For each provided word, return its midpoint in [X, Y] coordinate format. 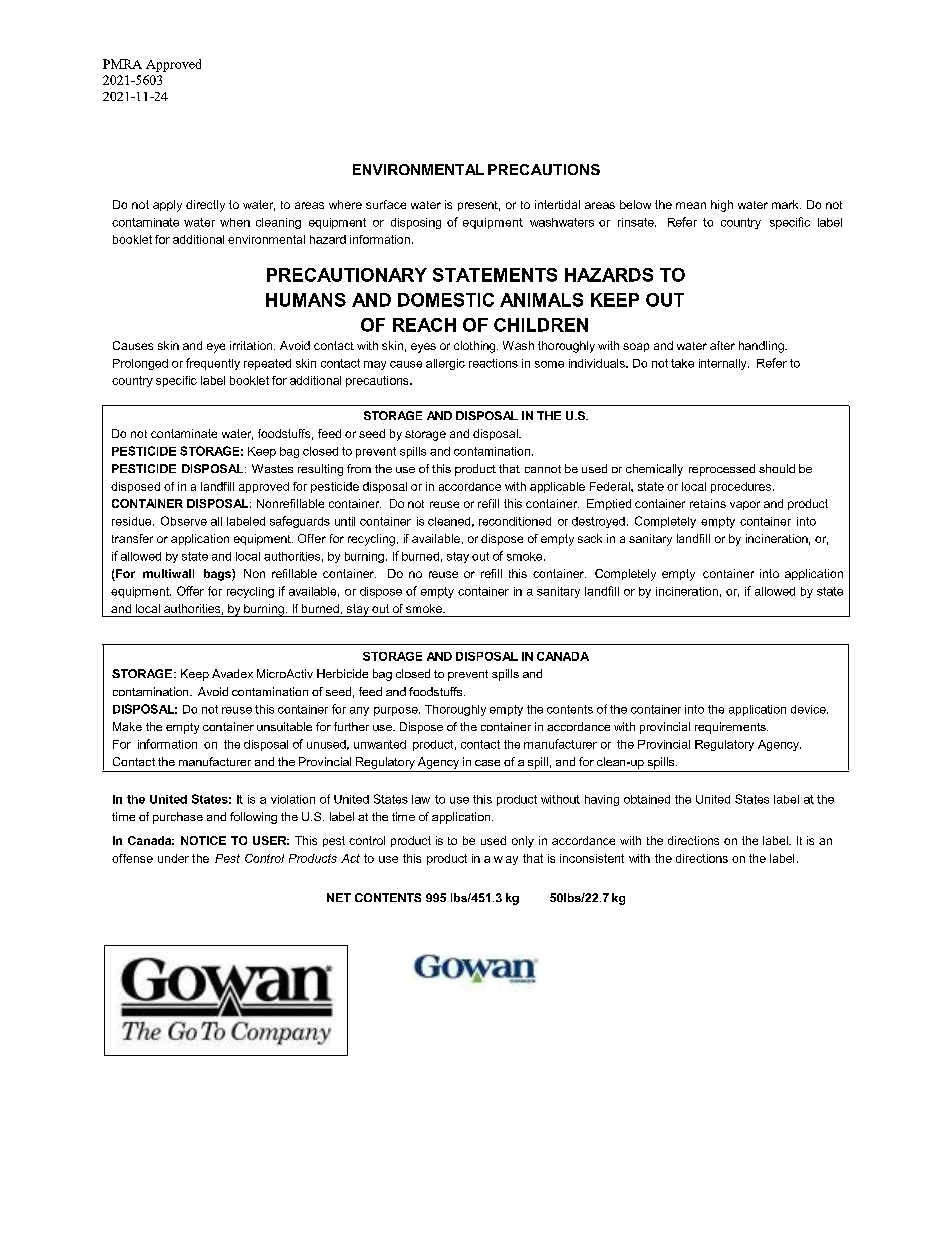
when [235, 222]
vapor [745, 505]
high [722, 206]
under [173, 858]
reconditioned [515, 521]
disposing [416, 223]
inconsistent [592, 858]
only [523, 842]
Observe [184, 521]
